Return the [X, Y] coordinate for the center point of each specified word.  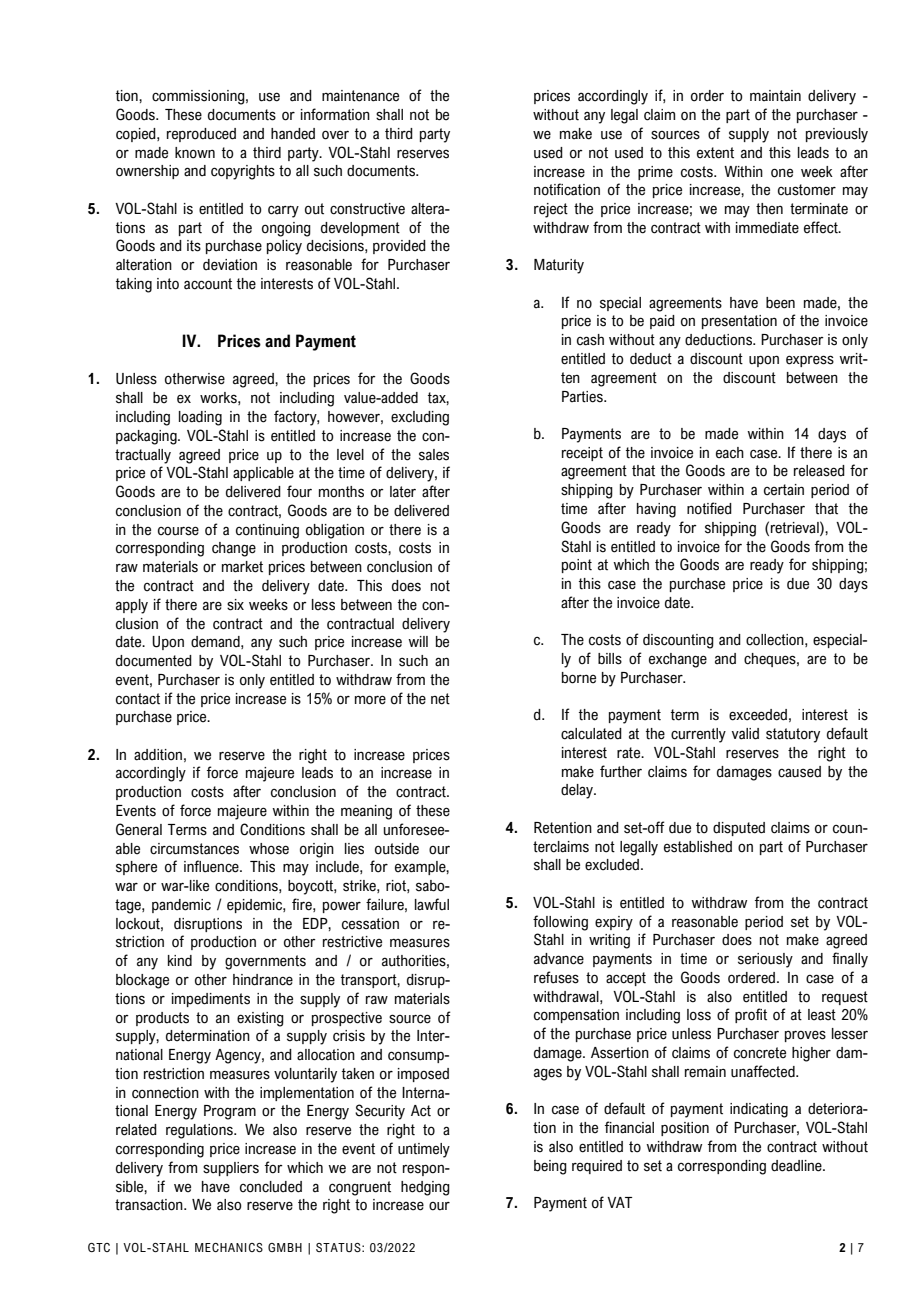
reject [551, 210]
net [440, 699]
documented [154, 661]
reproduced [201, 135]
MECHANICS [229, 1247]
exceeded [758, 715]
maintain [775, 96]
